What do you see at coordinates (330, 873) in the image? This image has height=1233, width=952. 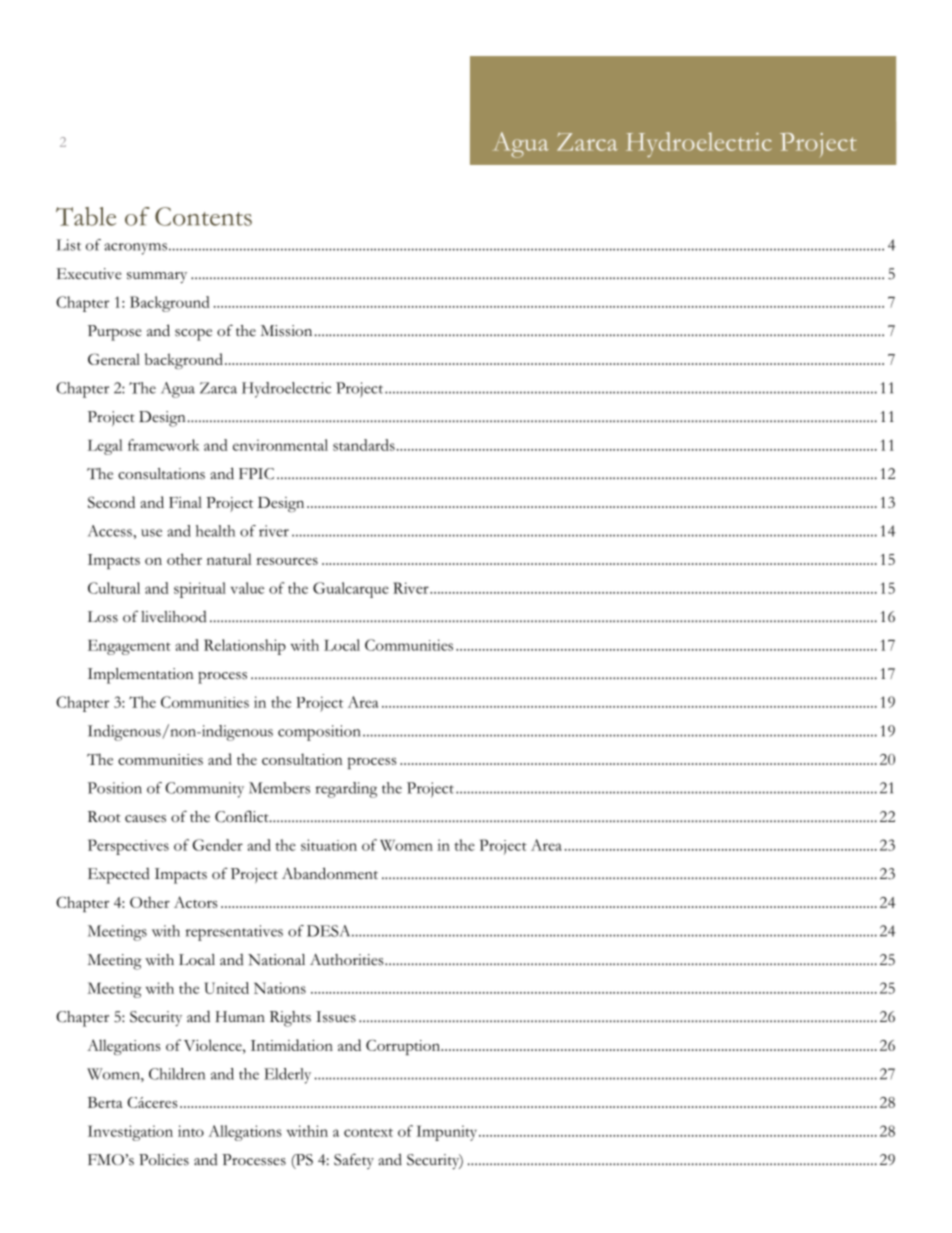 I see `Abandonment` at bounding box center [330, 873].
